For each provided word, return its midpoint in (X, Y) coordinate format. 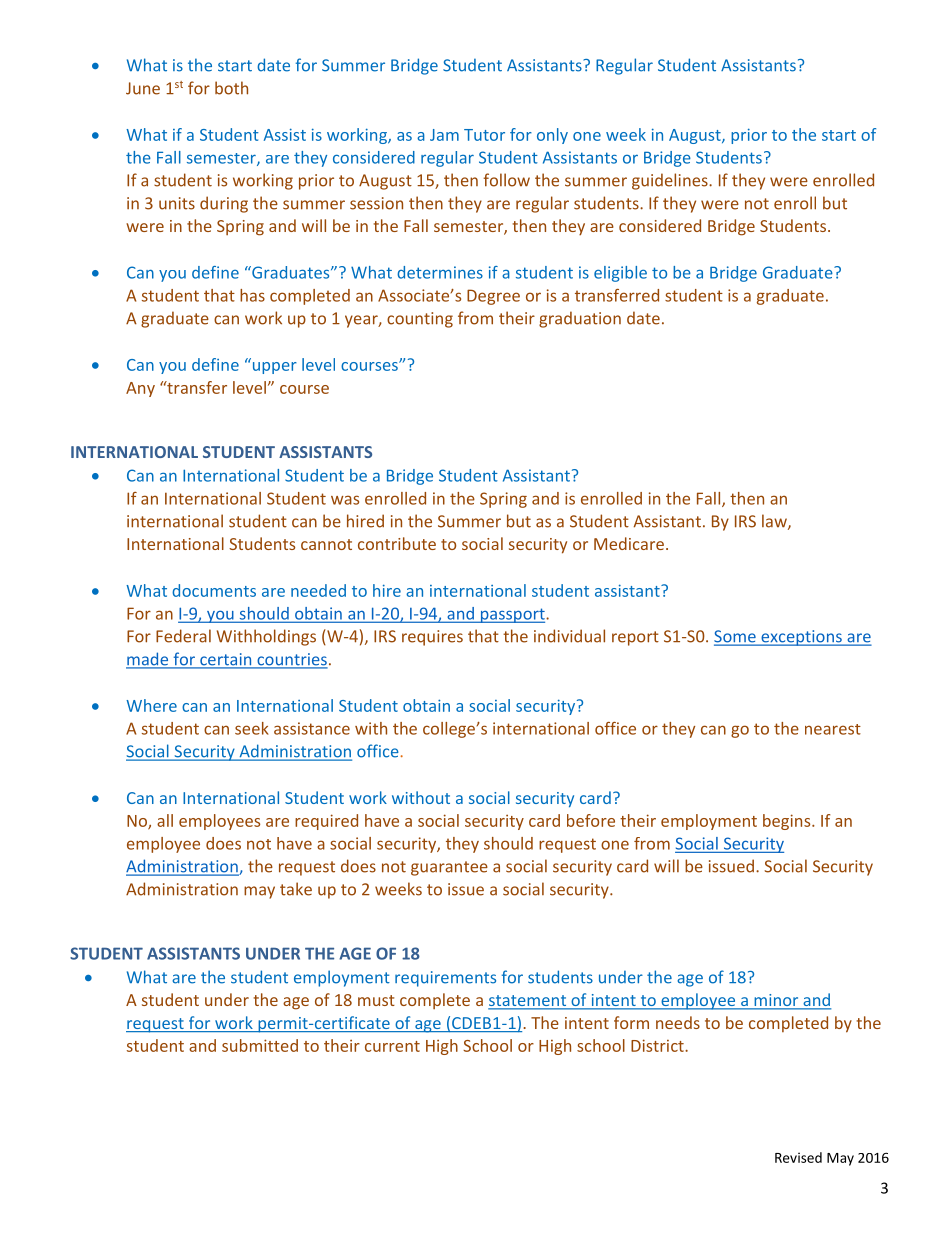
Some (736, 637)
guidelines (671, 181)
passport (512, 615)
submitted (260, 1045)
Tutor (484, 135)
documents (214, 590)
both (231, 88)
